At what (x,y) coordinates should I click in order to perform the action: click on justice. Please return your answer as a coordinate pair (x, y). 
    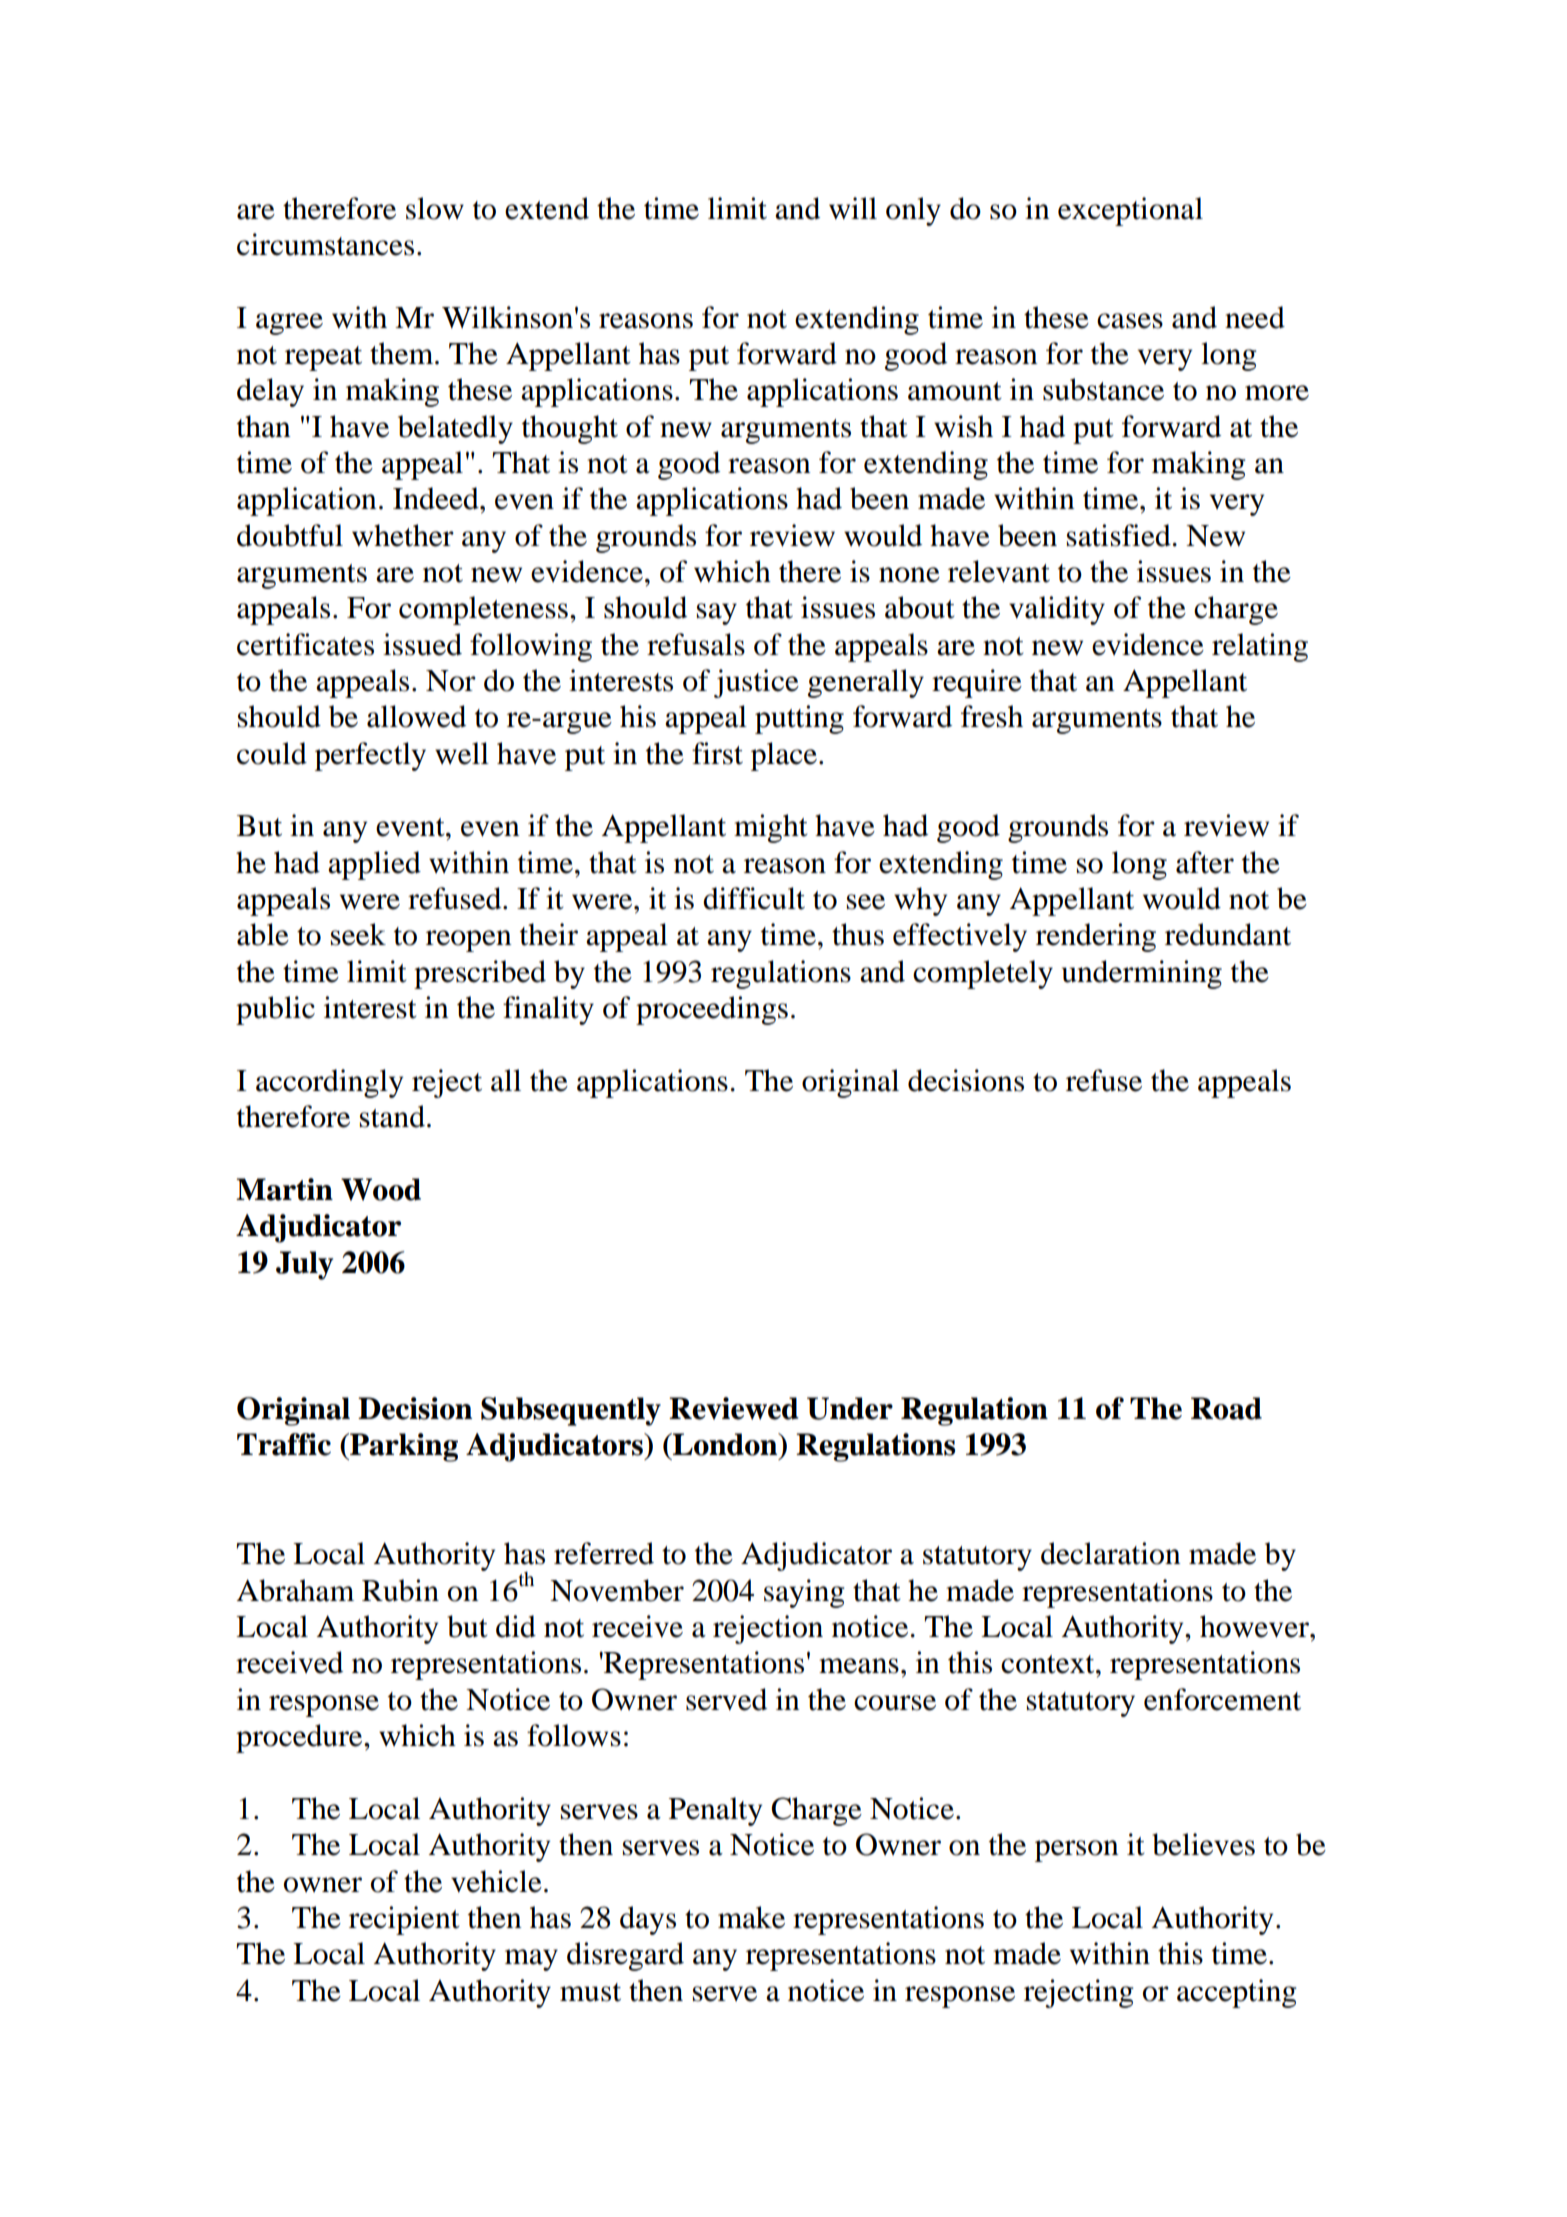
    Looking at the image, I should click on (756, 683).
